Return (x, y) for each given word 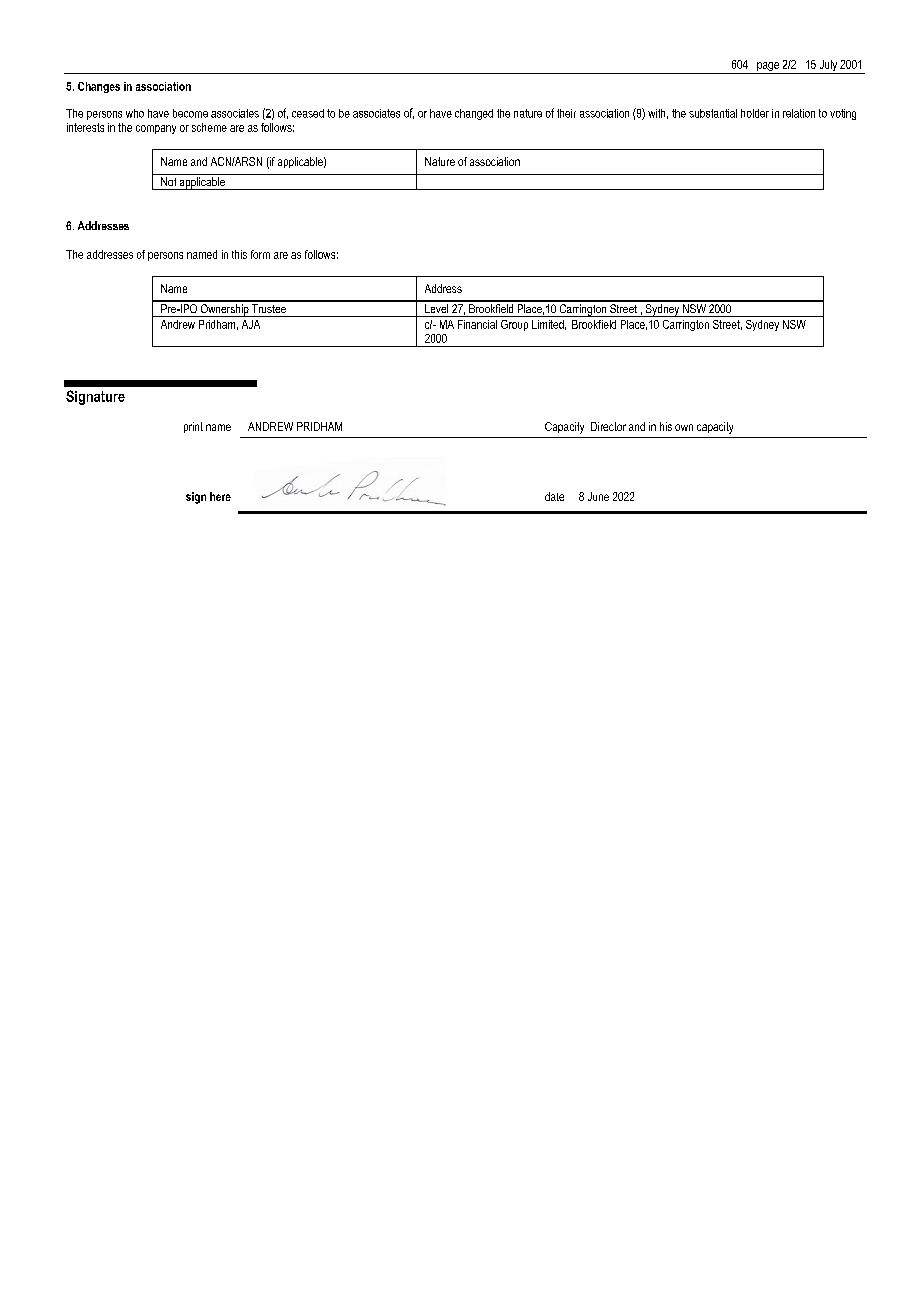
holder (755, 113)
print (193, 427)
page (768, 68)
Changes (99, 87)
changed (474, 114)
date (554, 496)
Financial (477, 324)
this (239, 254)
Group (514, 325)
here (220, 496)
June (598, 496)
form (260, 254)
